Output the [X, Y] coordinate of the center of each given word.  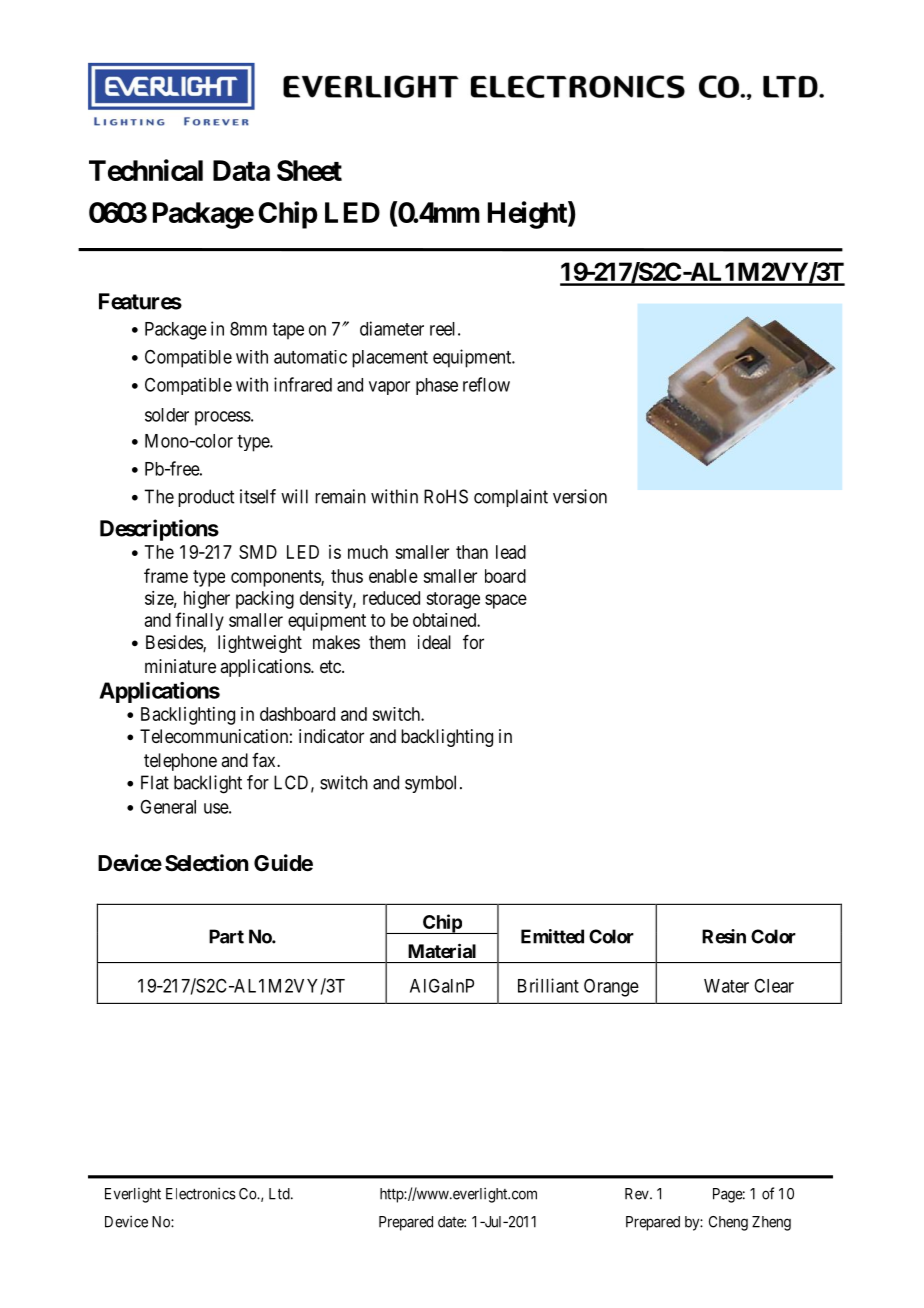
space [506, 601]
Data [241, 170]
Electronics [201, 1193]
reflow [486, 384]
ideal [434, 642]
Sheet [309, 170]
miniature [180, 666]
